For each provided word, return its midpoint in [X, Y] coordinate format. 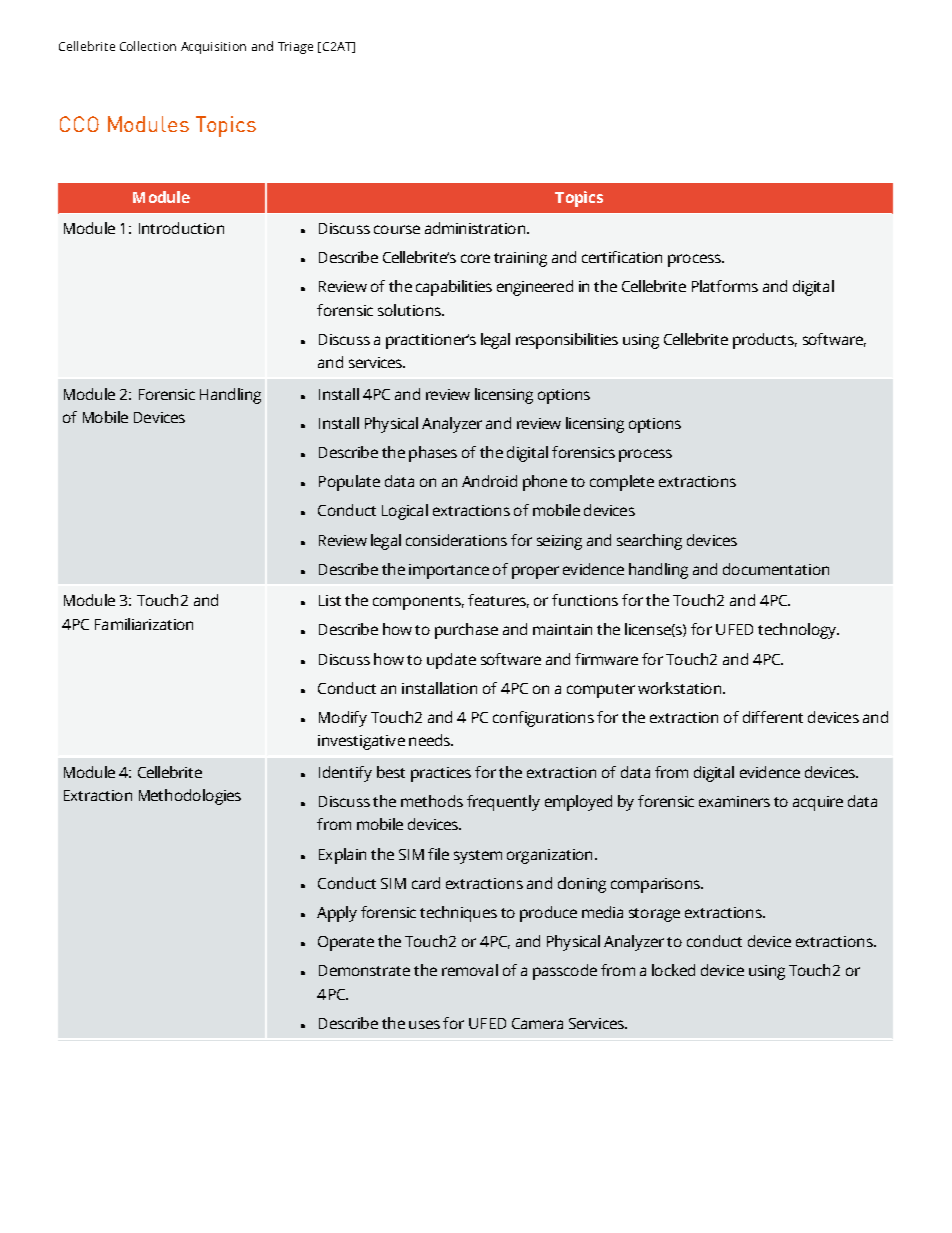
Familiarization [144, 624]
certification [622, 257]
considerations [456, 540]
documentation [776, 569]
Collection [148, 46]
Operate [346, 943]
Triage [295, 48]
